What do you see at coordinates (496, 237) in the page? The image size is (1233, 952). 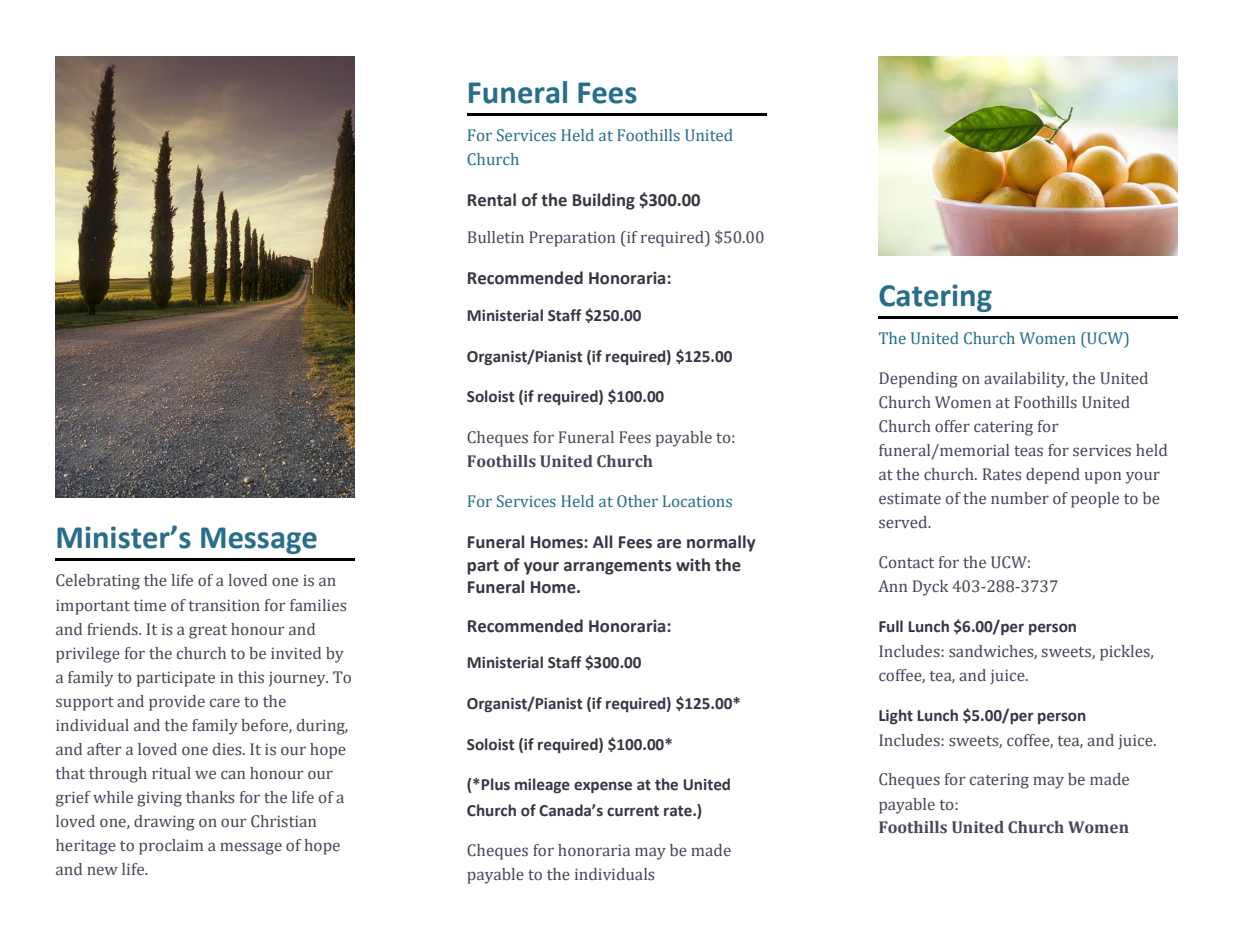 I see `Bulletin` at bounding box center [496, 237].
